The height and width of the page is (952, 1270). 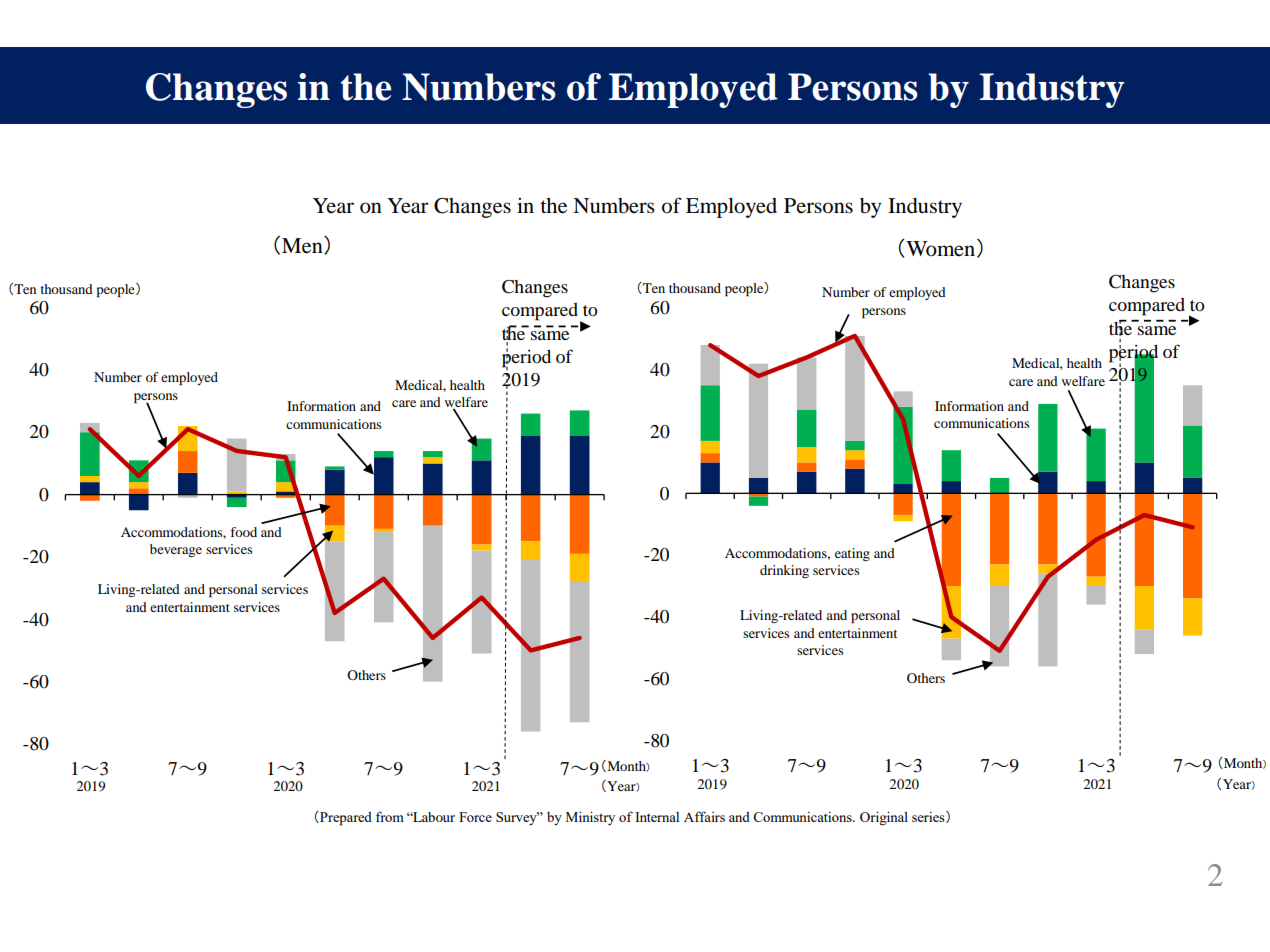 I want to click on beverage, so click(x=176, y=550).
